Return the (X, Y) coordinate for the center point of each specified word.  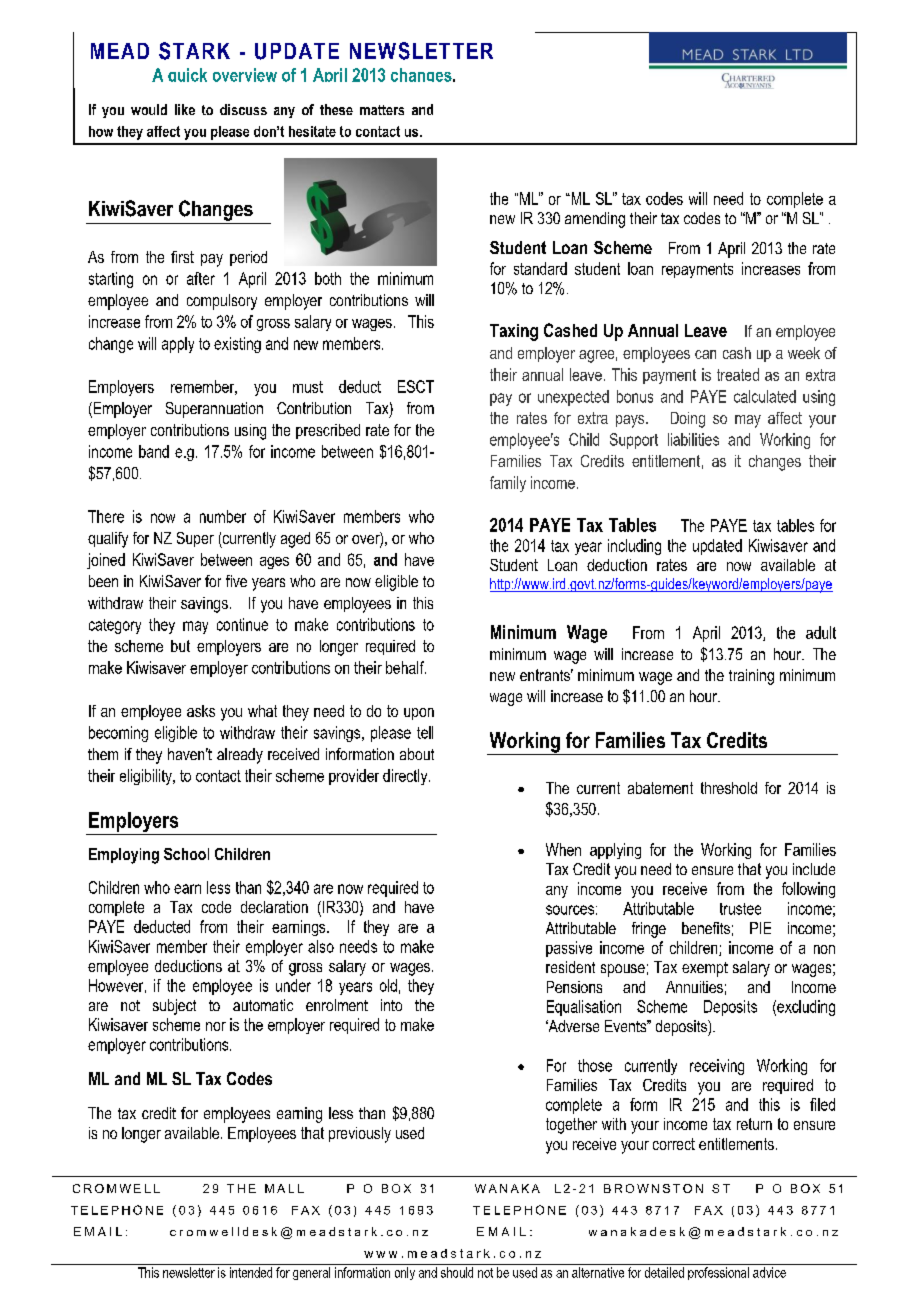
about (417, 754)
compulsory (222, 302)
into (391, 1005)
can (705, 354)
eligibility (147, 777)
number (223, 516)
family (508, 484)
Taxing (514, 332)
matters (382, 110)
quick (187, 75)
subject (174, 1007)
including (634, 547)
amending (595, 220)
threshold (729, 788)
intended (251, 1272)
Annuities (694, 987)
